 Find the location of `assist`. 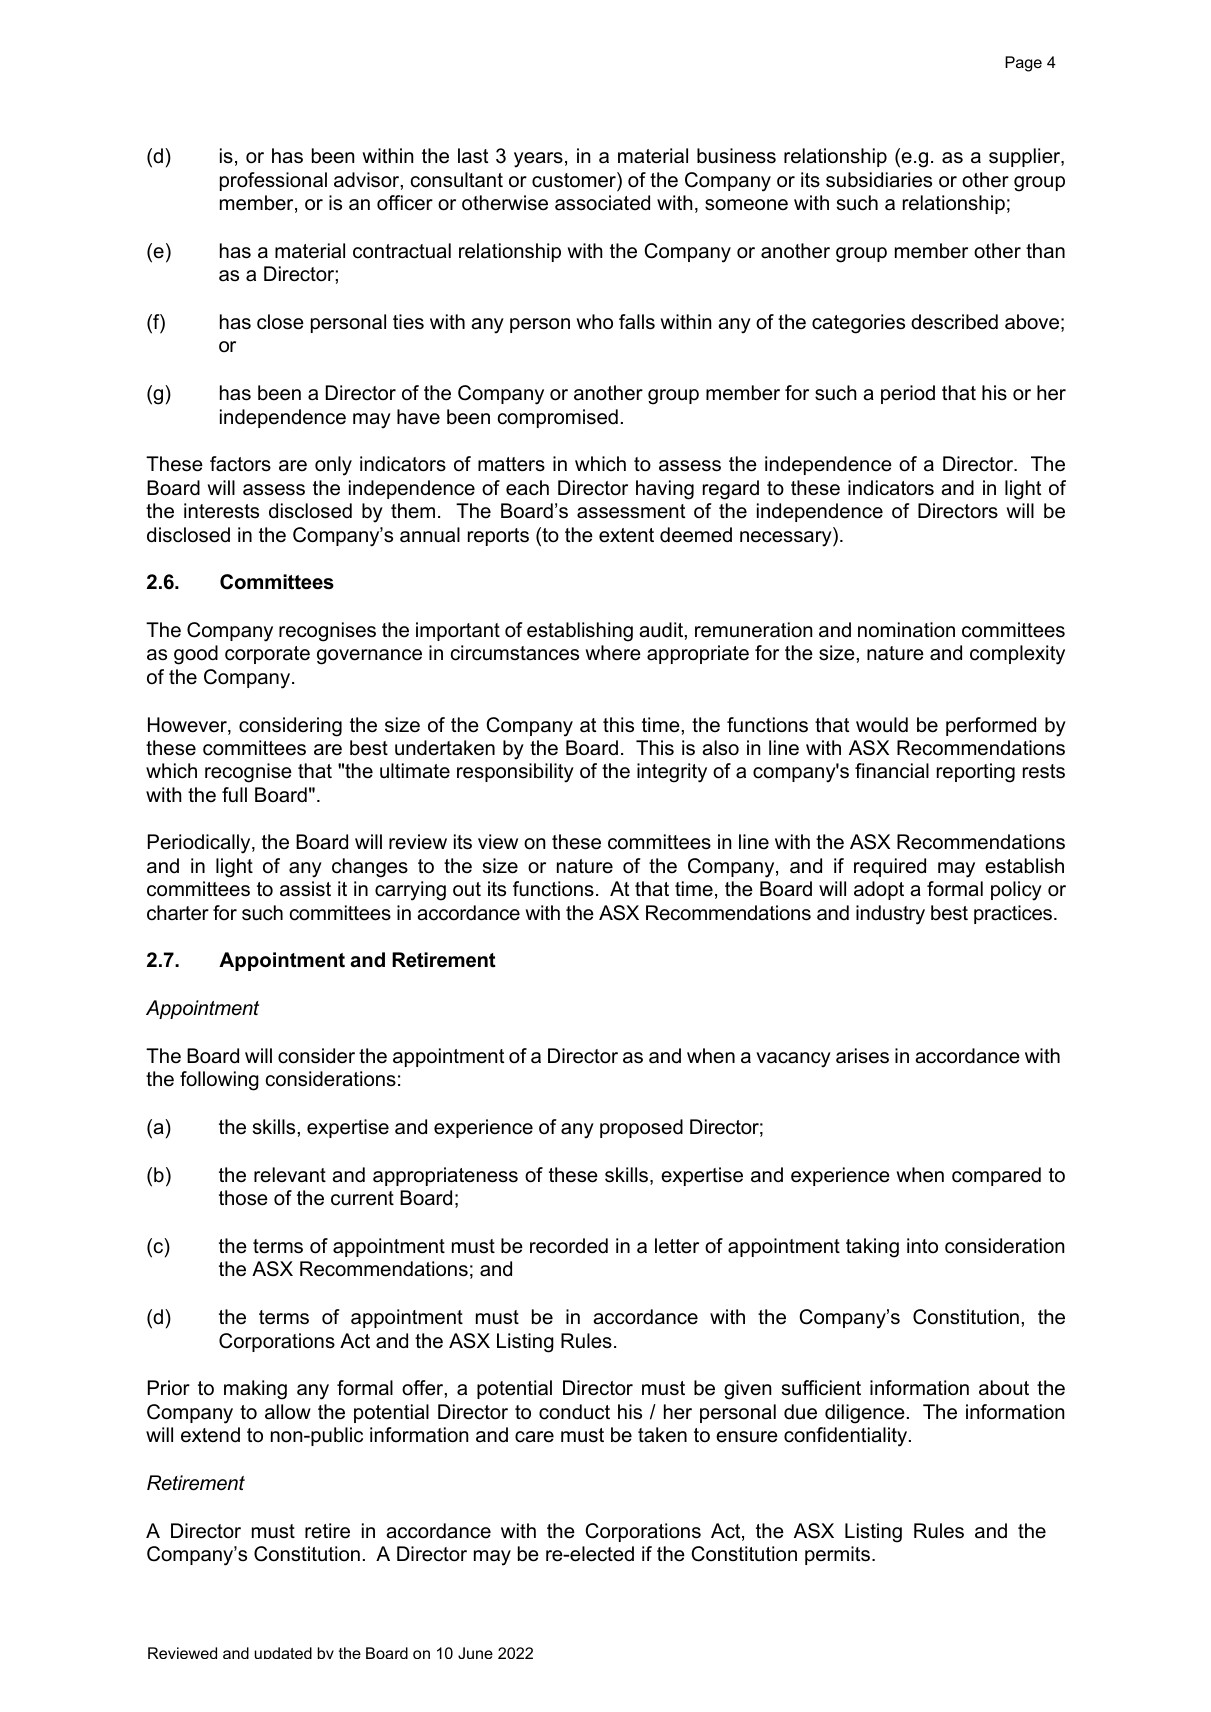

assist is located at coordinates (305, 889).
